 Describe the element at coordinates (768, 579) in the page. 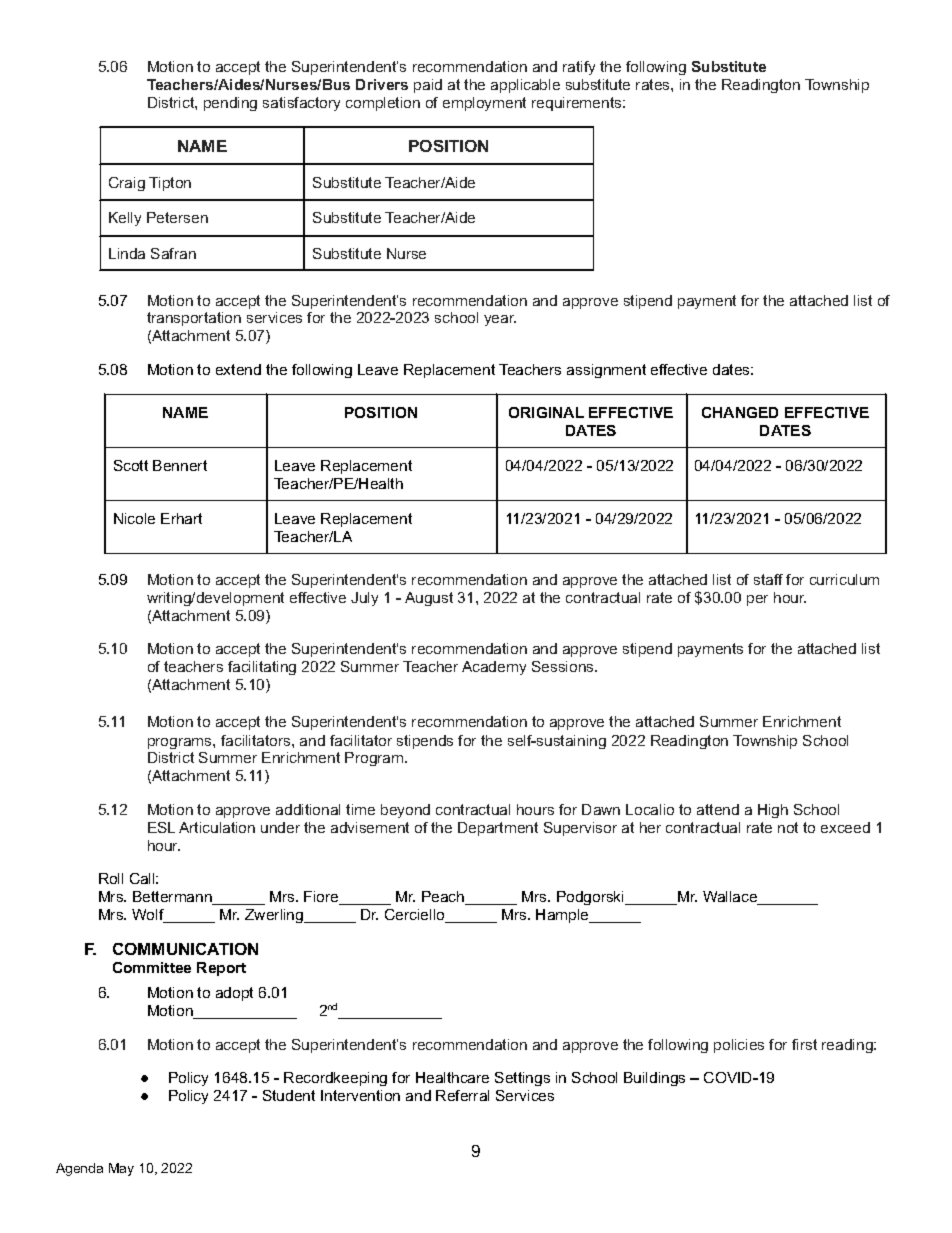

I see `staff` at that location.
